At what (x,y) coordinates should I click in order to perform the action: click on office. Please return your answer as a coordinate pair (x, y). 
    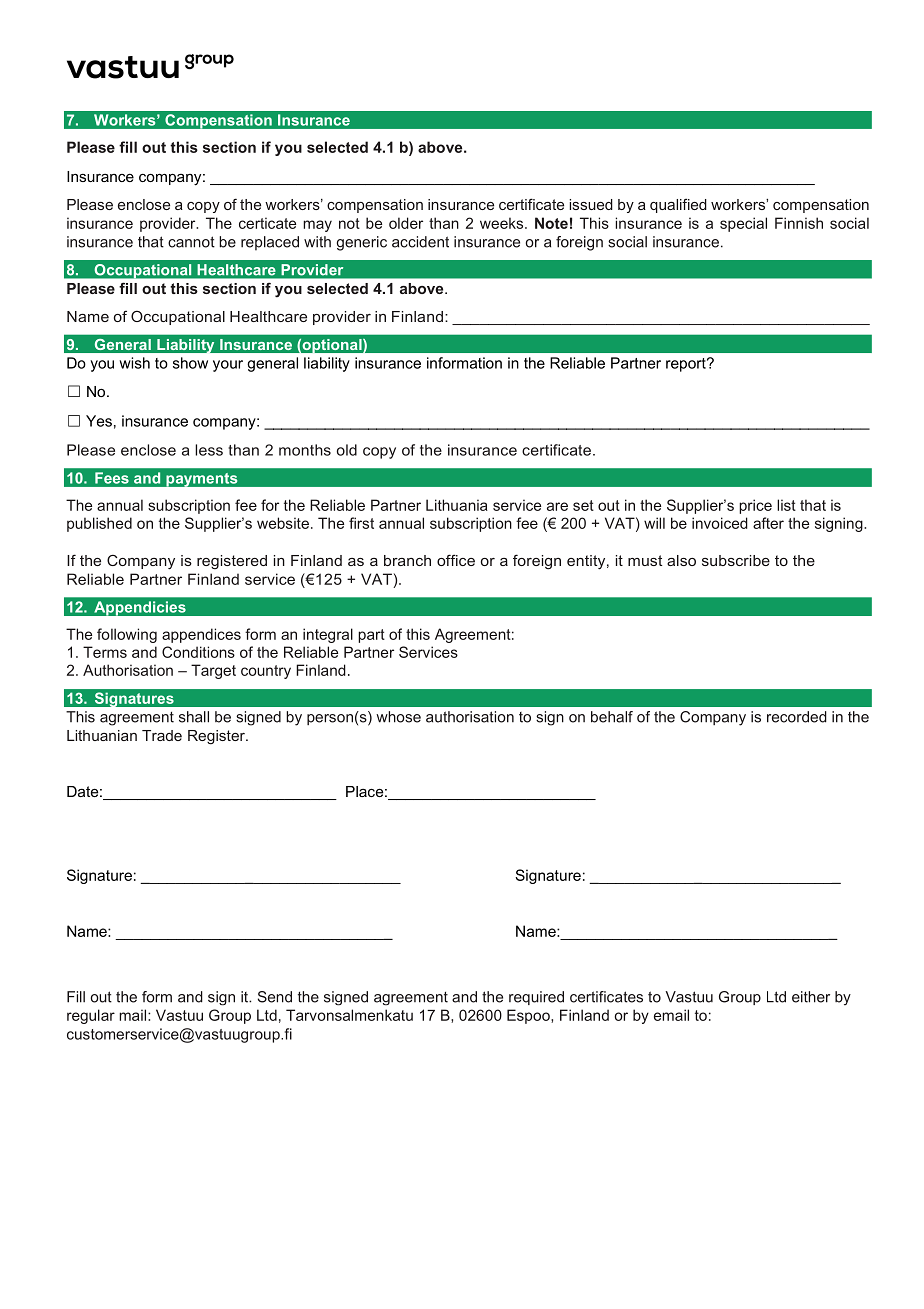
    Looking at the image, I should click on (456, 560).
